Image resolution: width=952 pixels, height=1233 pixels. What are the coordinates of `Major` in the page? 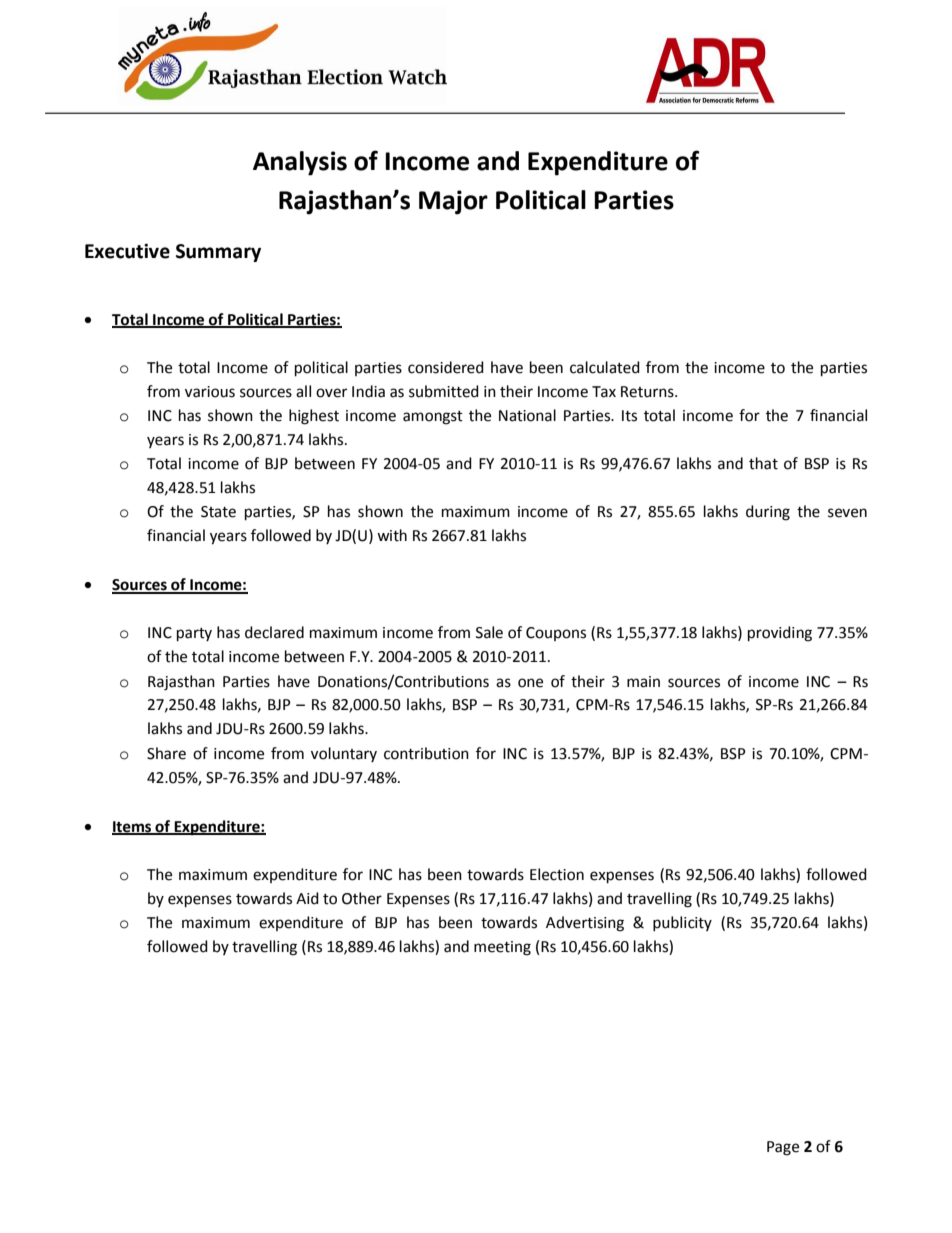 It's located at (453, 202).
